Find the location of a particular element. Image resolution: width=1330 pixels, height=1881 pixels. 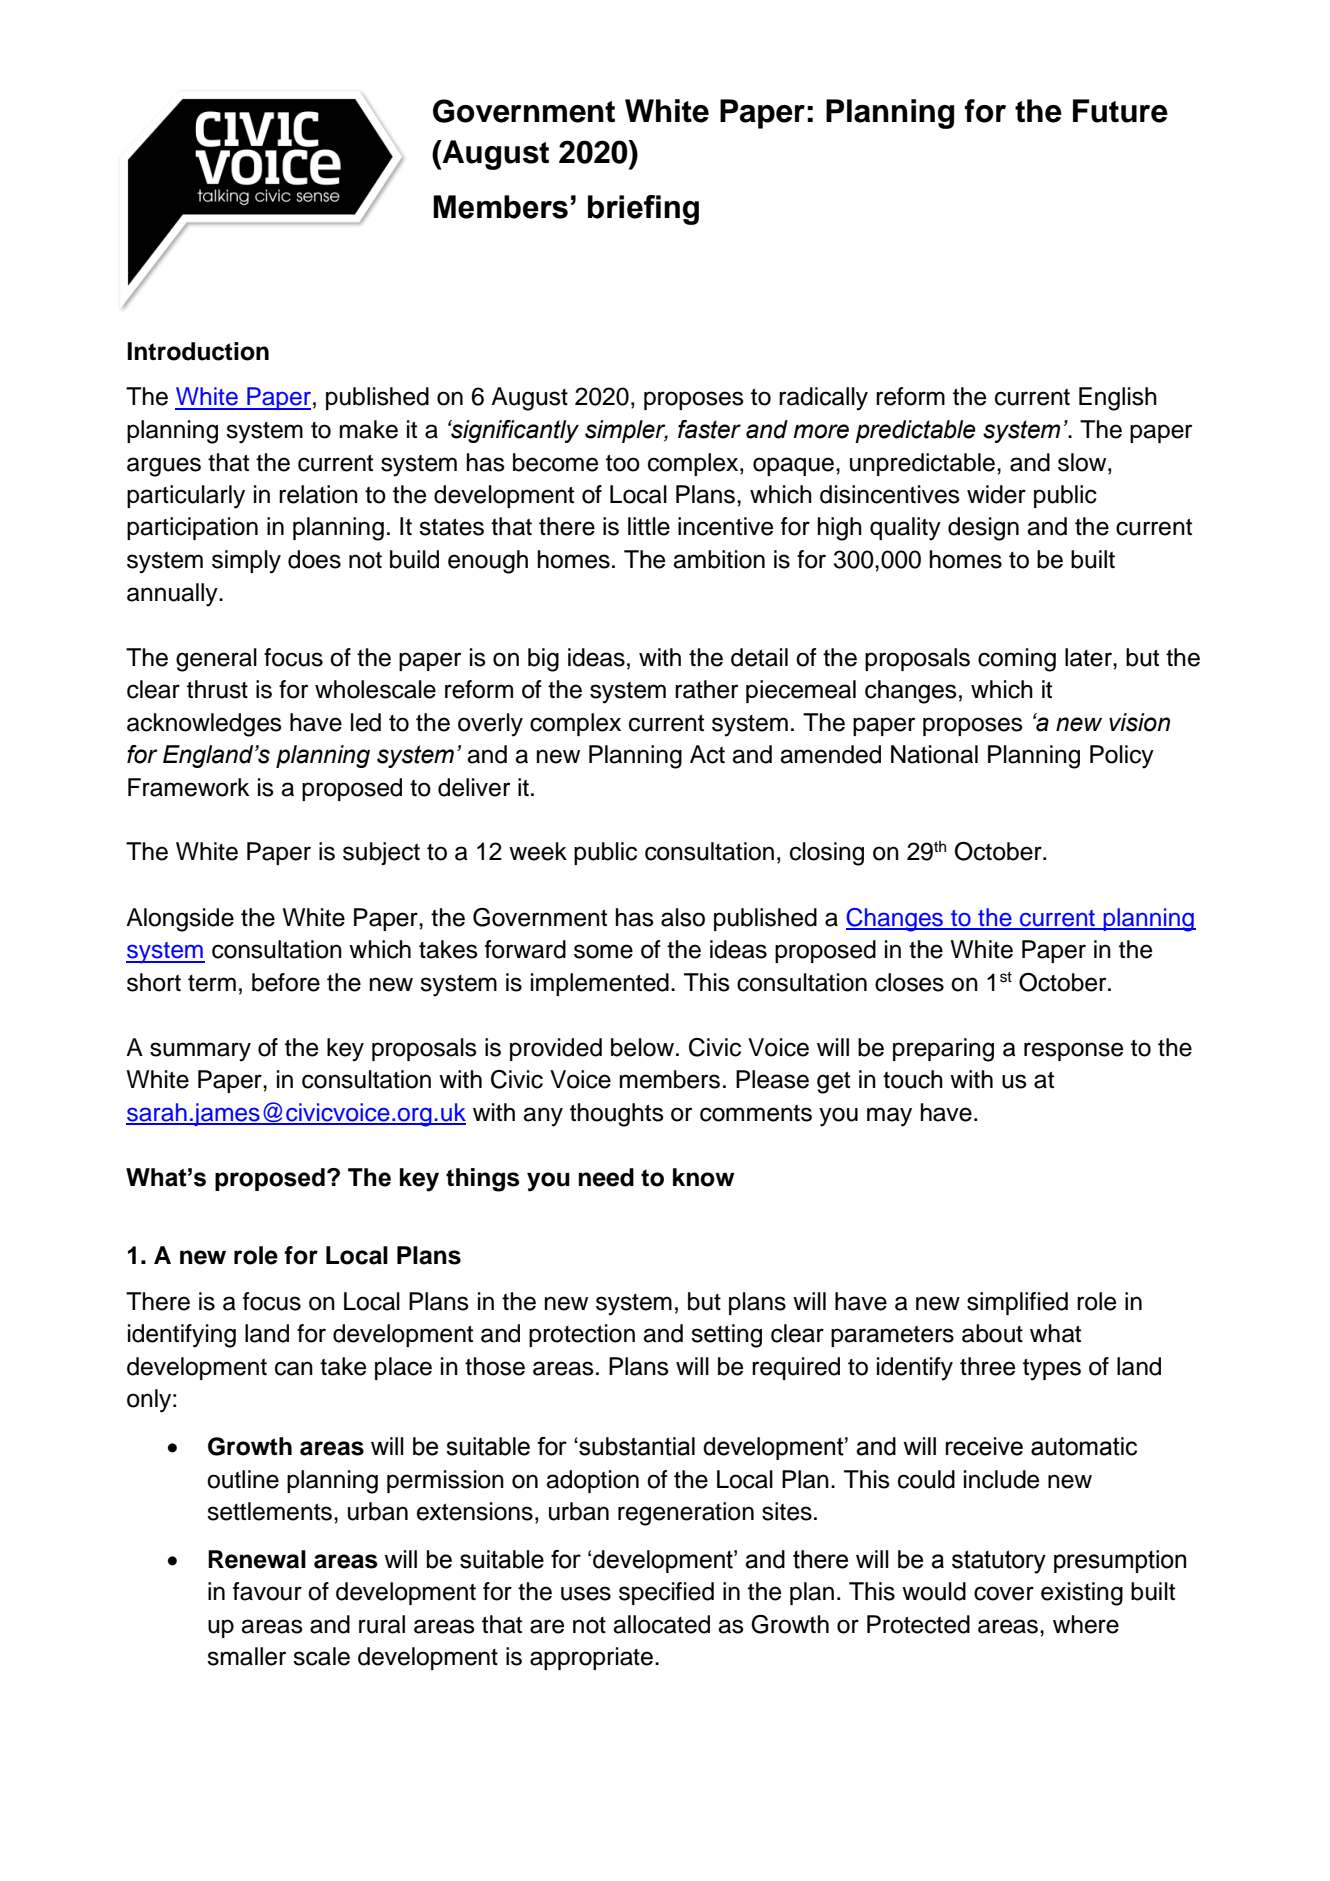

also is located at coordinates (683, 917).
